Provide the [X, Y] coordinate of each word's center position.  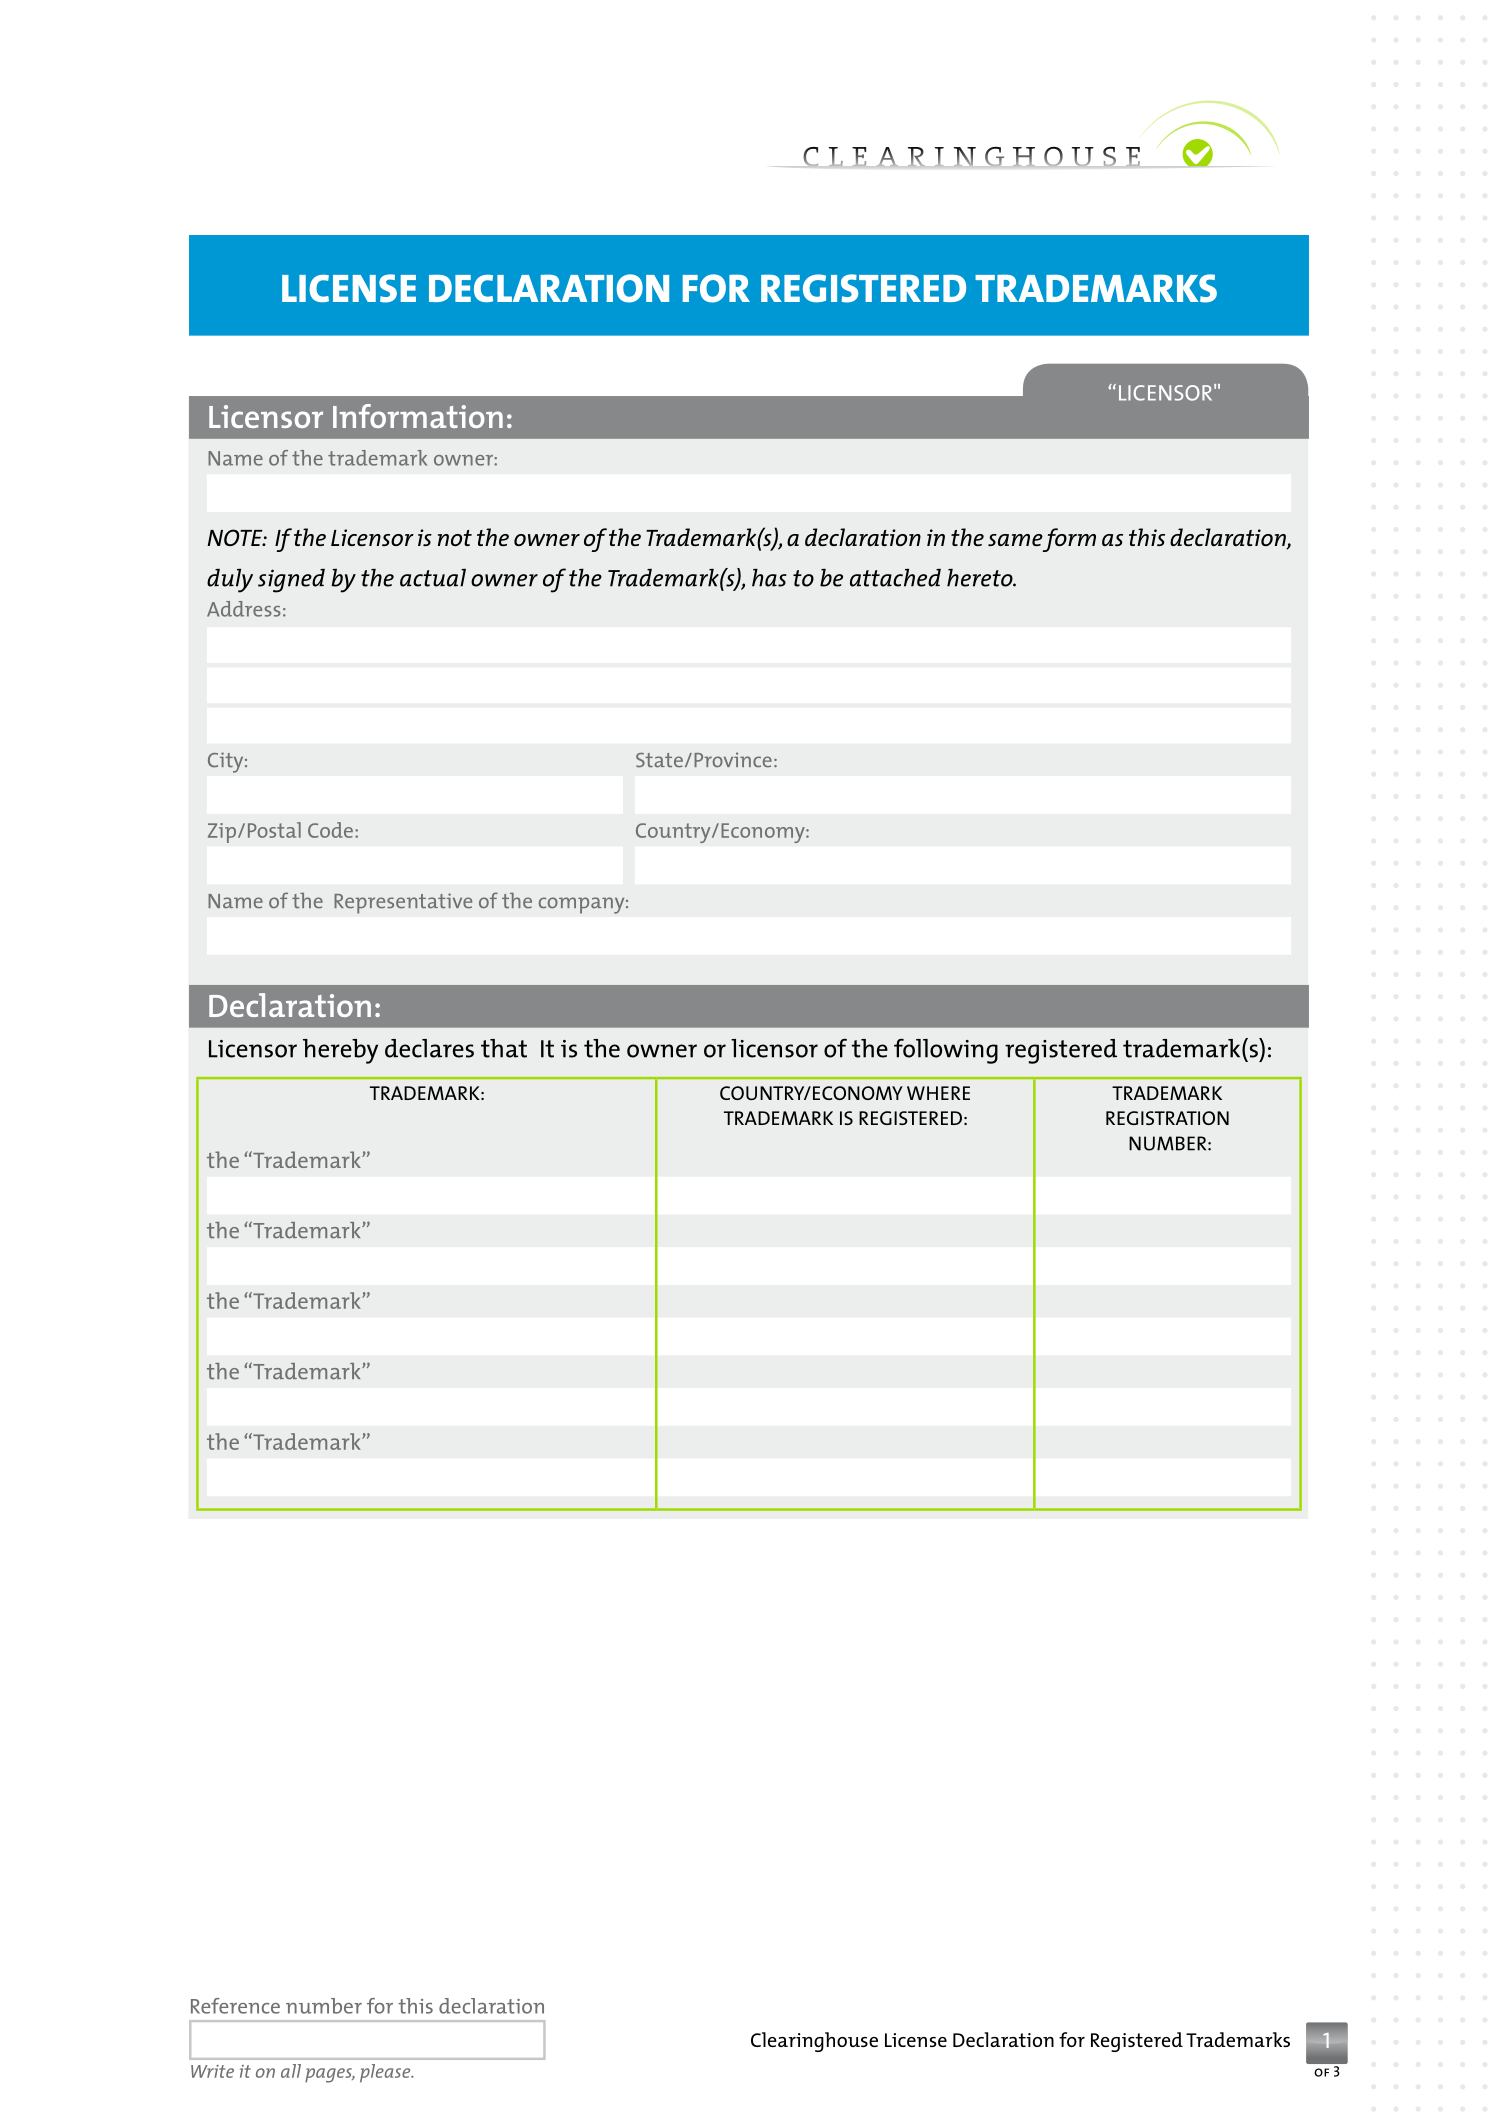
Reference [235, 2006]
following [946, 1051]
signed [291, 581]
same [1015, 540]
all [291, 2071]
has [769, 578]
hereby [340, 1051]
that [504, 1048]
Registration [1167, 1118]
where [938, 1093]
